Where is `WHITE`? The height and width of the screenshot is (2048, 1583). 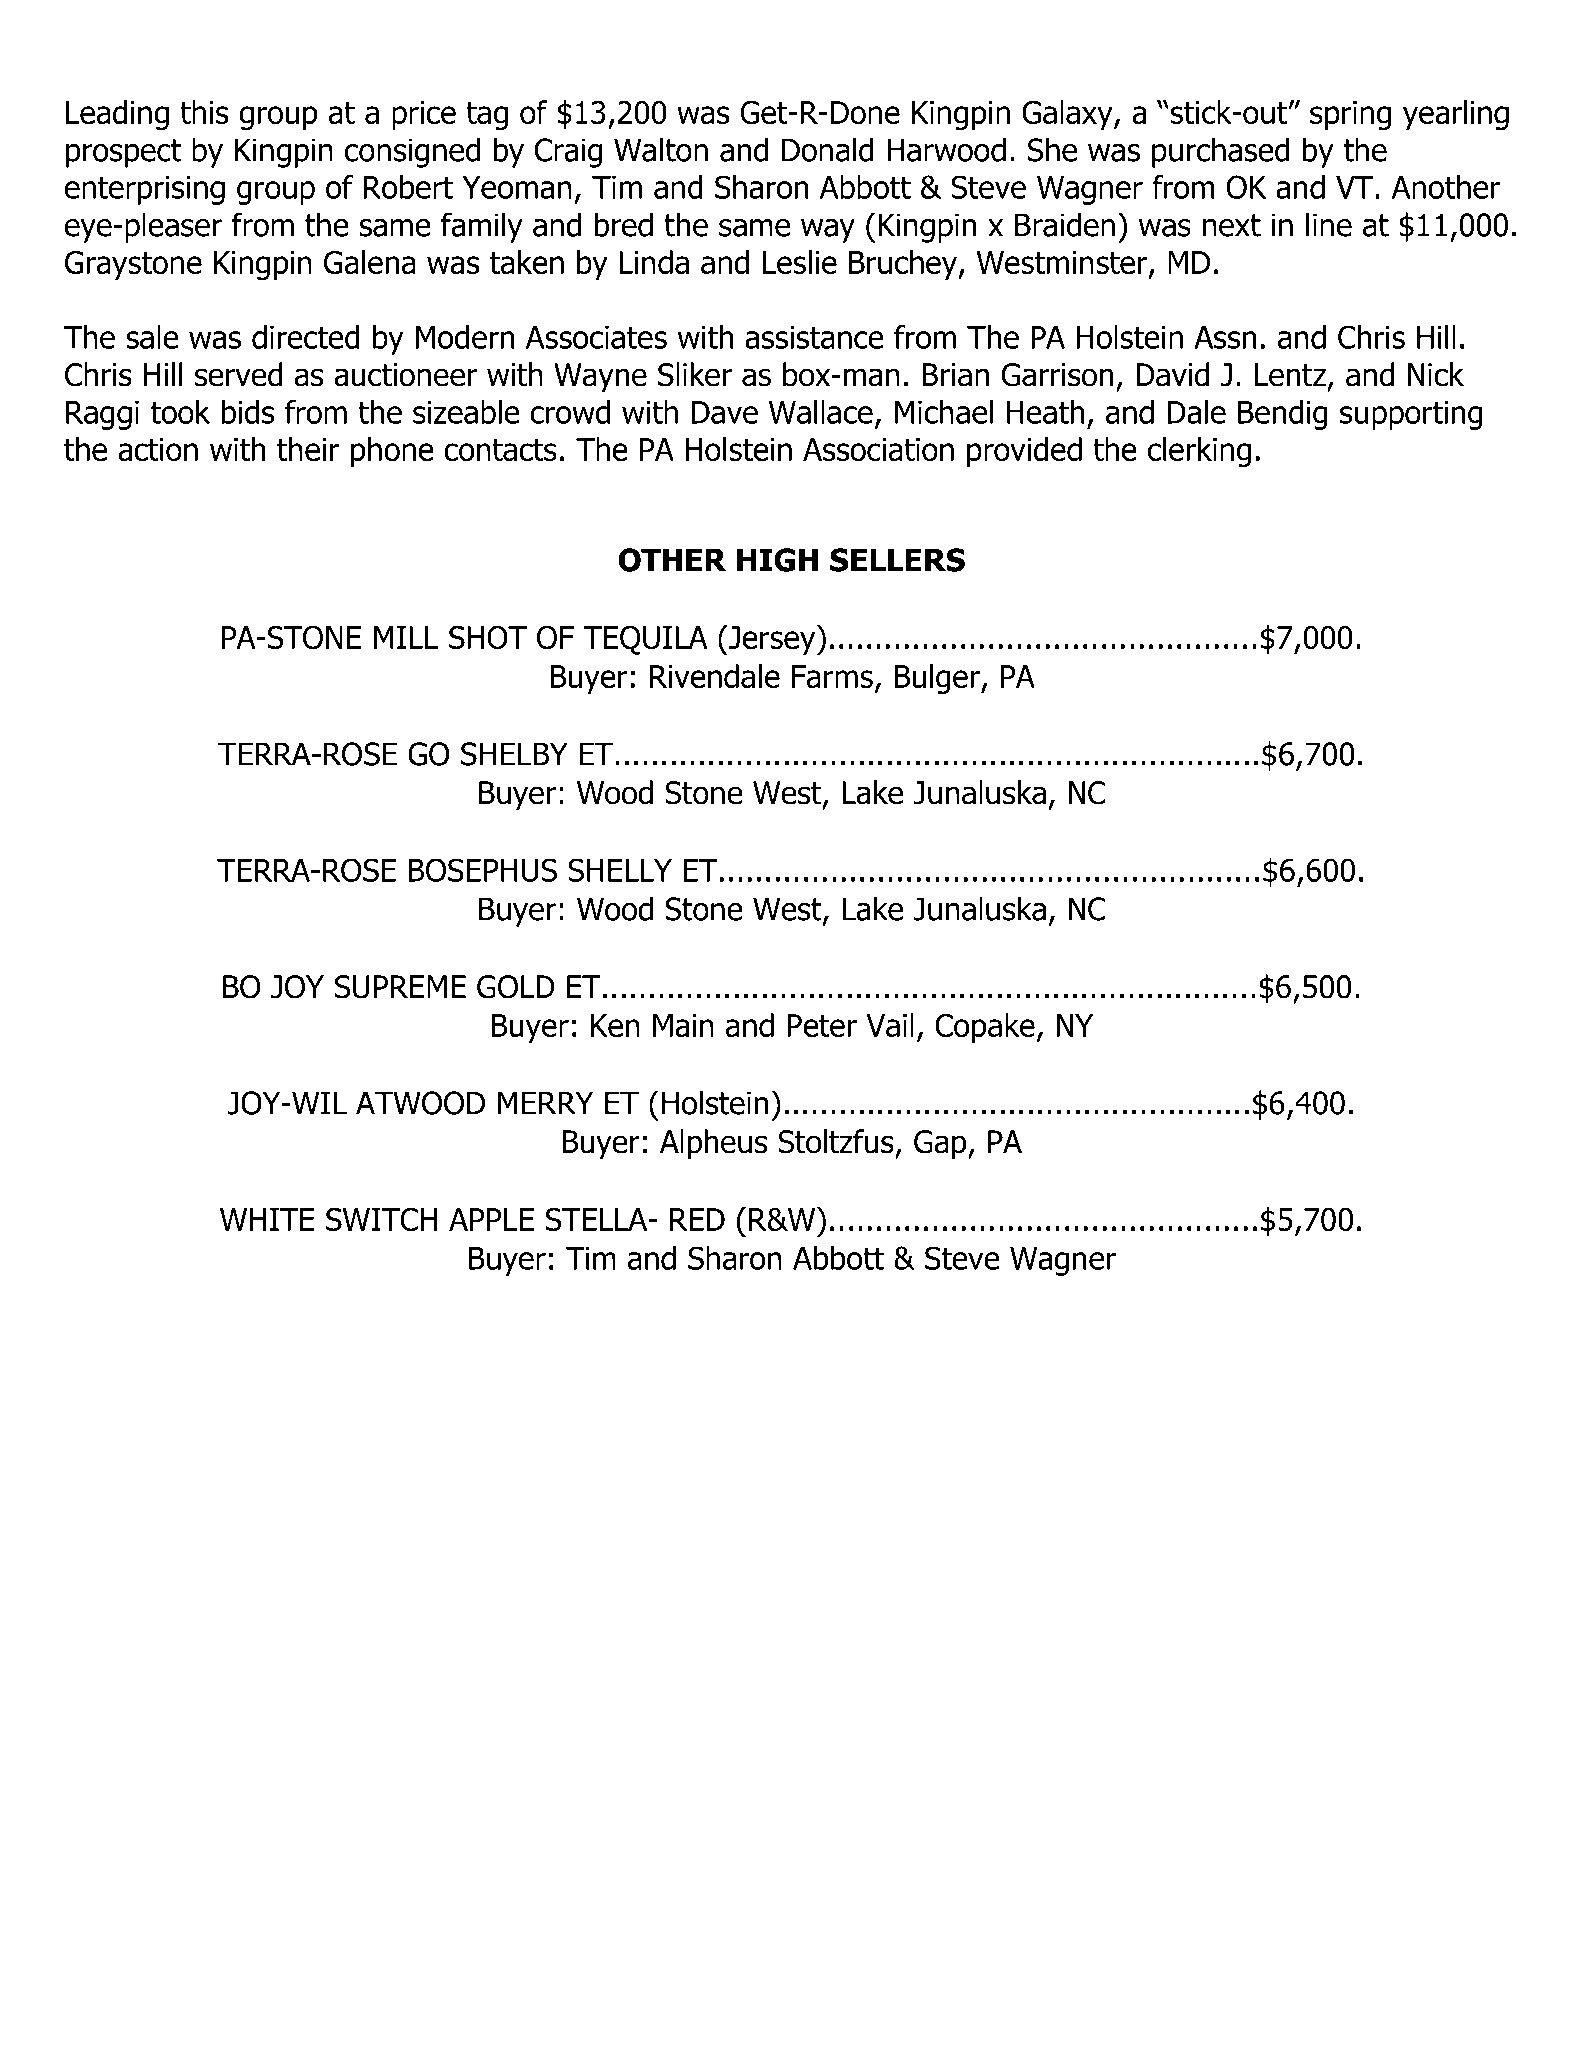
WHITE is located at coordinates (267, 1219).
